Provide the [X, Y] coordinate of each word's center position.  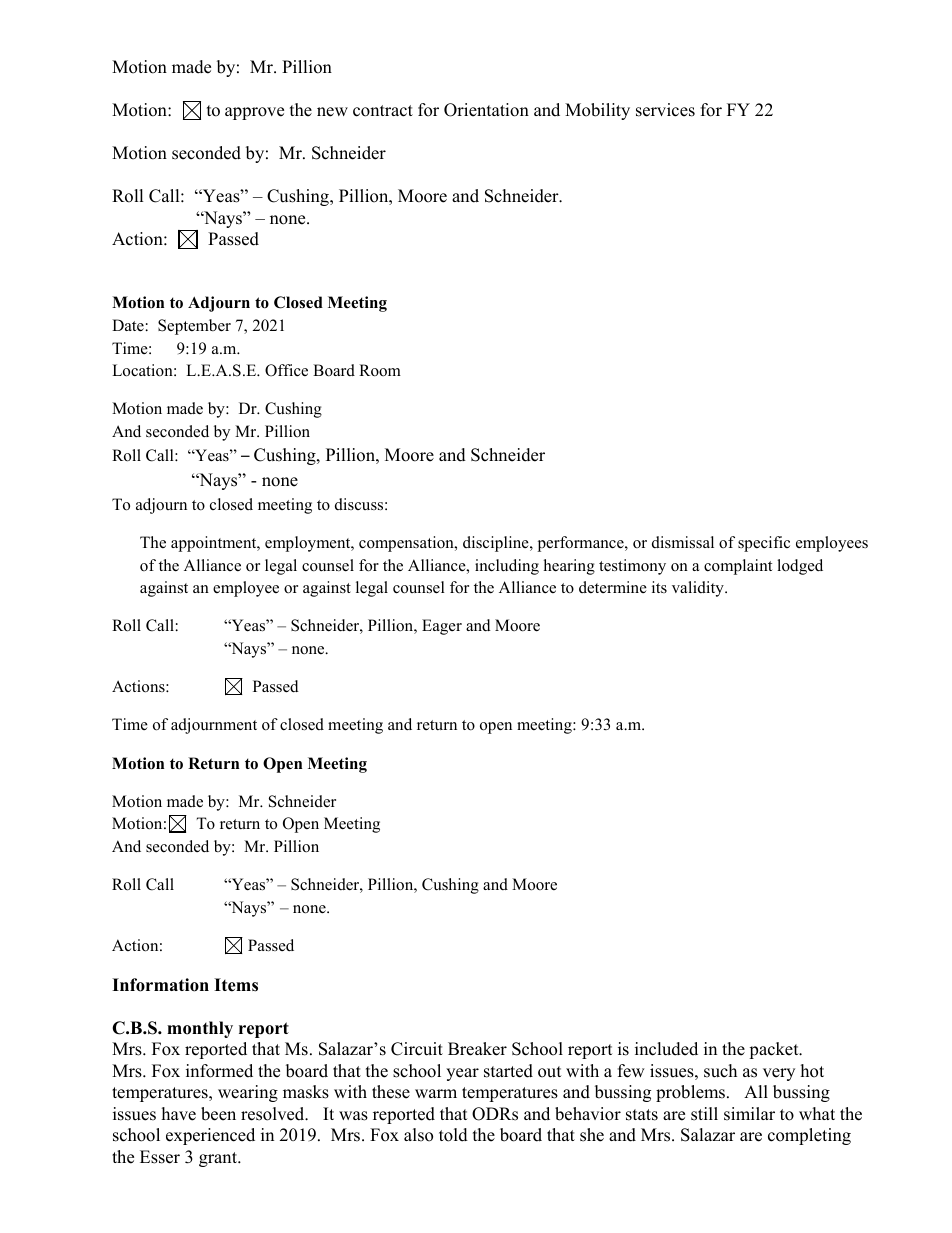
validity [699, 589]
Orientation [486, 110]
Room [380, 370]
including [507, 567]
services [665, 110]
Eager [442, 627]
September [194, 327]
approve [254, 113]
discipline [497, 544]
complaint [738, 567]
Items [236, 985]
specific [764, 544]
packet [775, 1050]
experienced [210, 1136]
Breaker [477, 1049]
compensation [407, 544]
